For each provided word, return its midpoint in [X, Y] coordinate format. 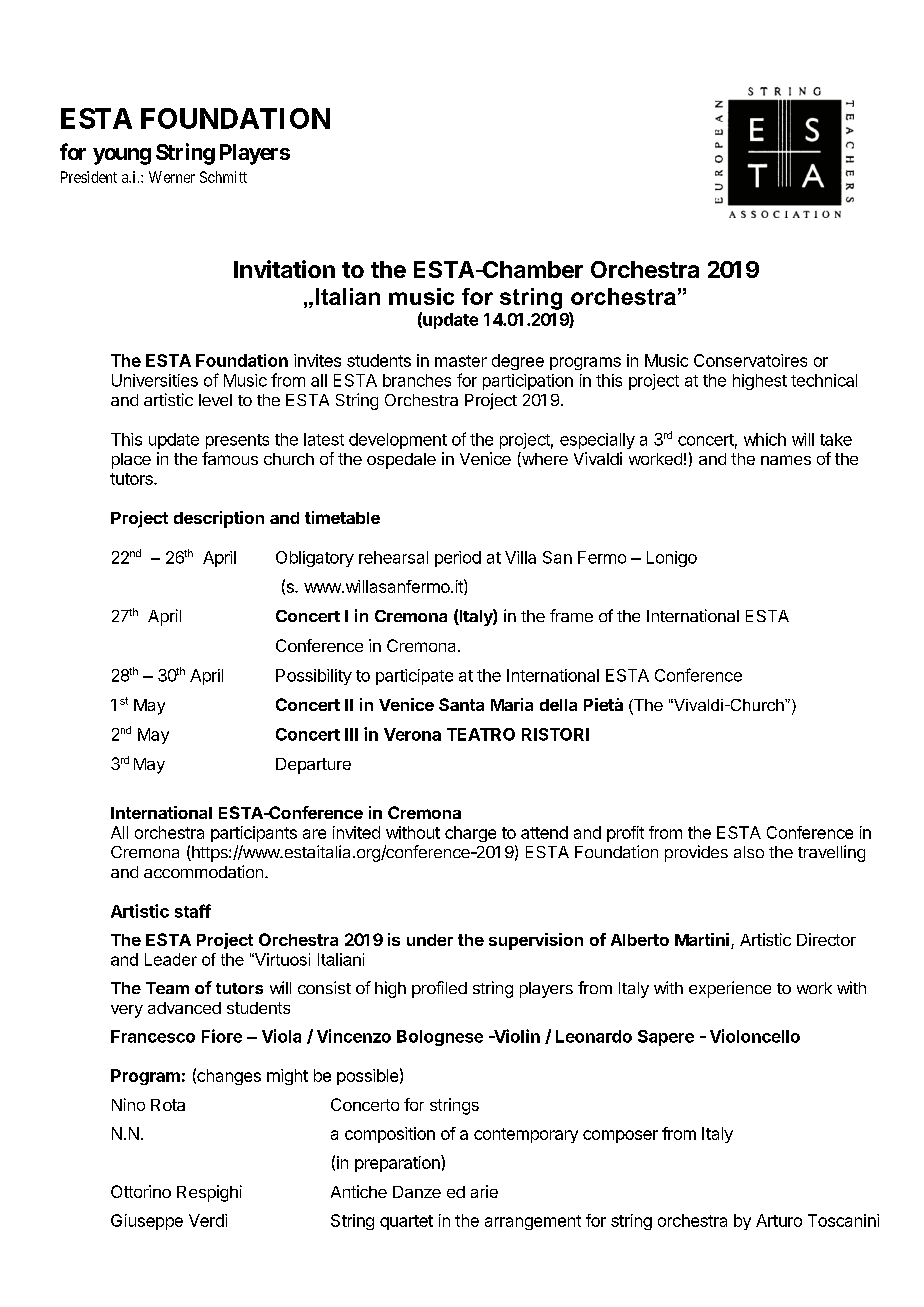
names [786, 460]
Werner [172, 177]
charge [470, 834]
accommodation [203, 871]
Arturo [779, 1220]
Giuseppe [147, 1222]
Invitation [284, 269]
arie [484, 1191]
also [749, 852]
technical [824, 380]
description [219, 519]
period [458, 559]
